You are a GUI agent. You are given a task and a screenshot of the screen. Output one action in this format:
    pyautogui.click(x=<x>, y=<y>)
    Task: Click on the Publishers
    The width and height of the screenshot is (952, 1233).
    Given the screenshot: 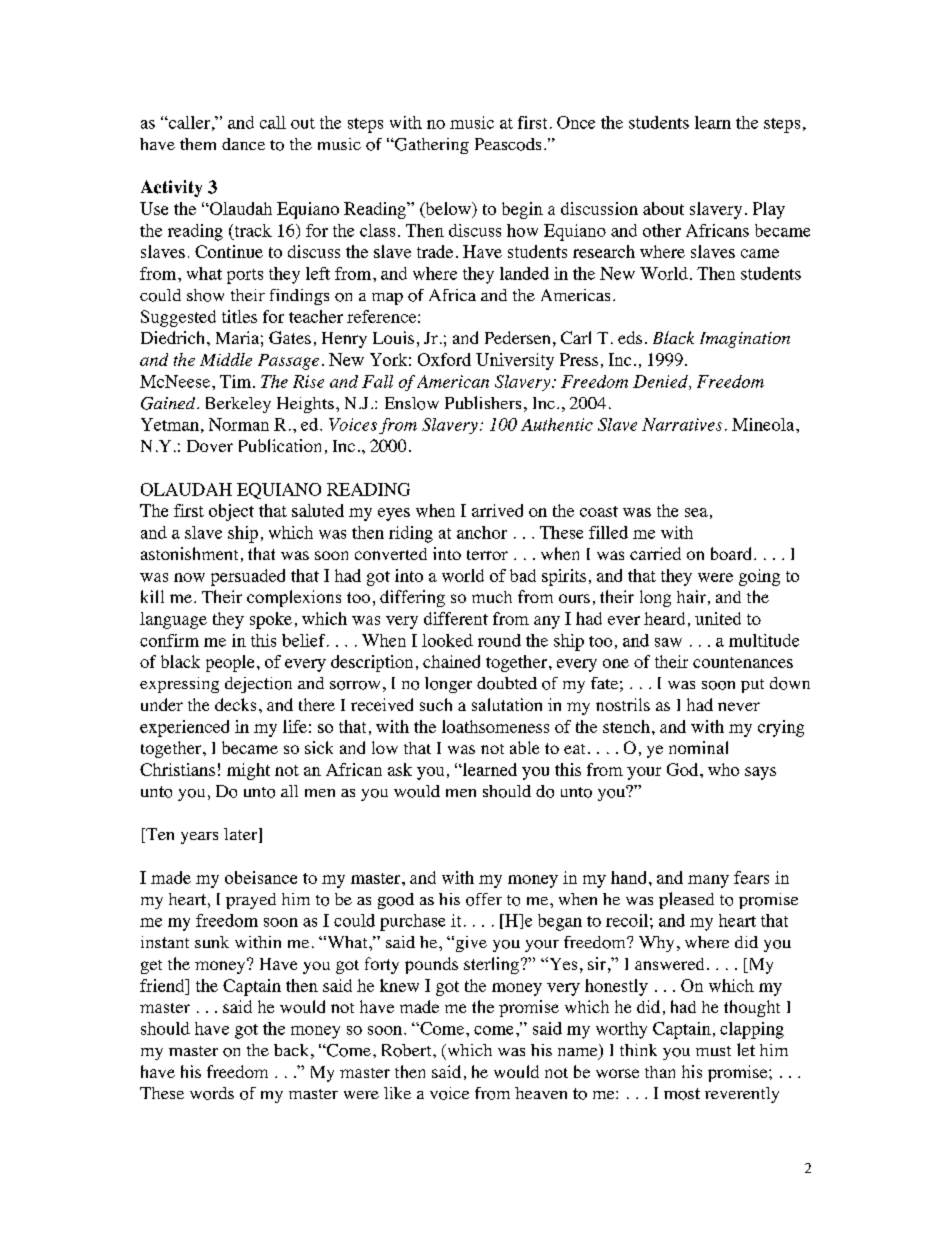 What is the action you would take?
    pyautogui.click(x=483, y=402)
